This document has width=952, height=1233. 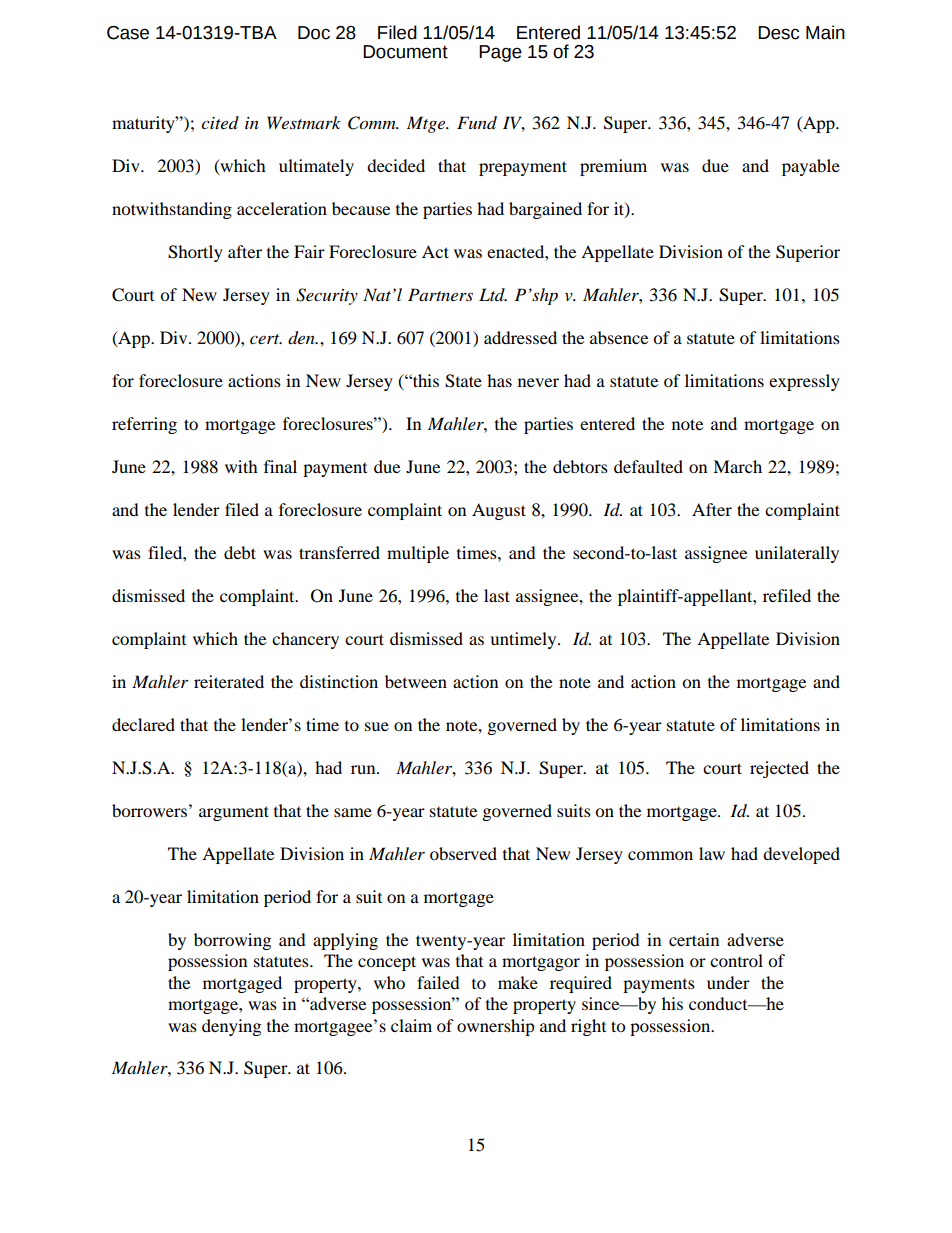 What do you see at coordinates (712, 853) in the document?
I see `law` at bounding box center [712, 853].
